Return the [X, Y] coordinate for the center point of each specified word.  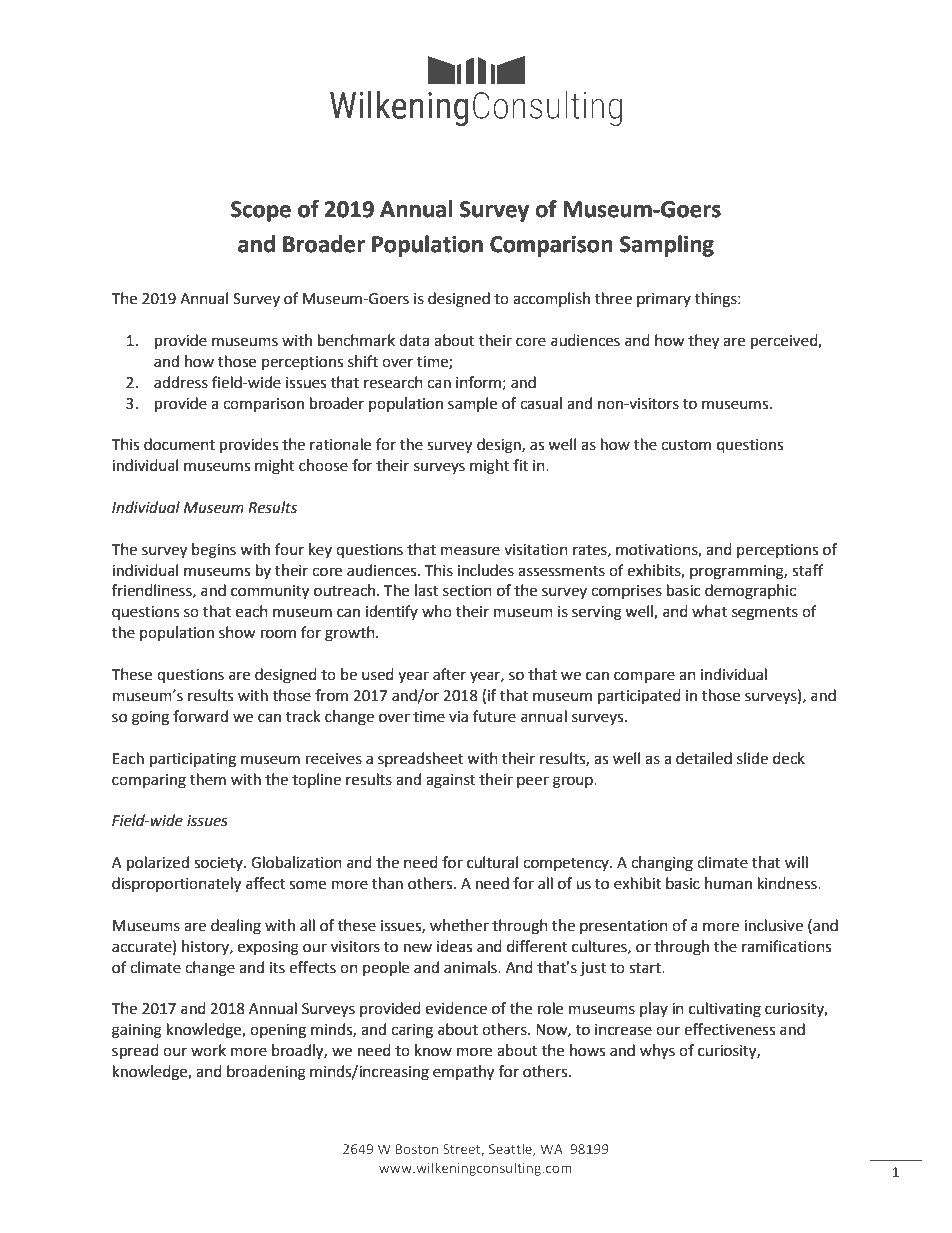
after [449, 674]
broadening [266, 1073]
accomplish [551, 299]
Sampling [667, 246]
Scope [261, 211]
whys [657, 1052]
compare [644, 677]
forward [200, 716]
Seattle [511, 1150]
